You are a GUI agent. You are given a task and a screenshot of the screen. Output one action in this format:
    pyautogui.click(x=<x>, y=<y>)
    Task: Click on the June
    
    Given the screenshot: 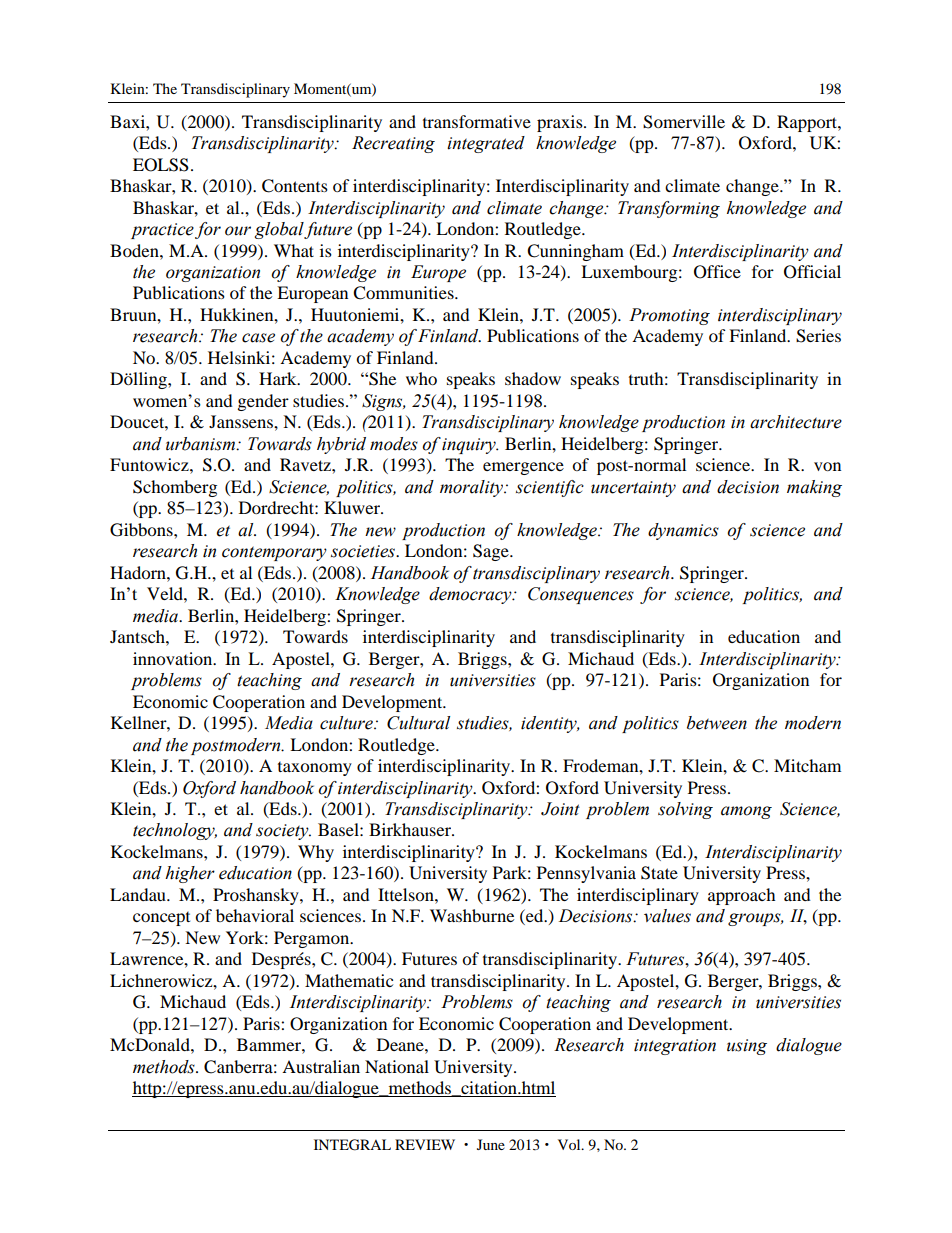 What is the action you would take?
    pyautogui.click(x=491, y=1144)
